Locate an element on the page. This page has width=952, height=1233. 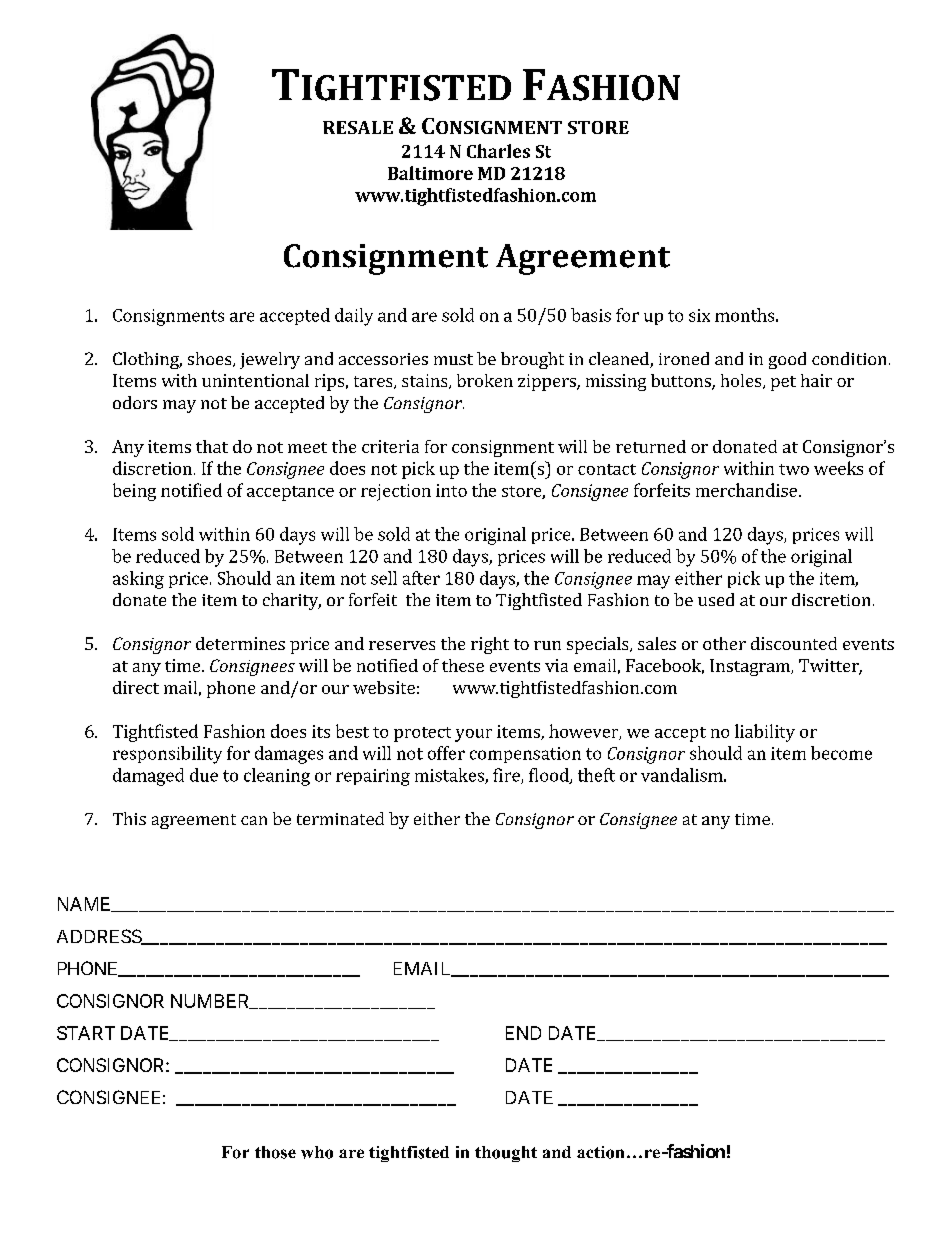
RESALE is located at coordinates (358, 127).
